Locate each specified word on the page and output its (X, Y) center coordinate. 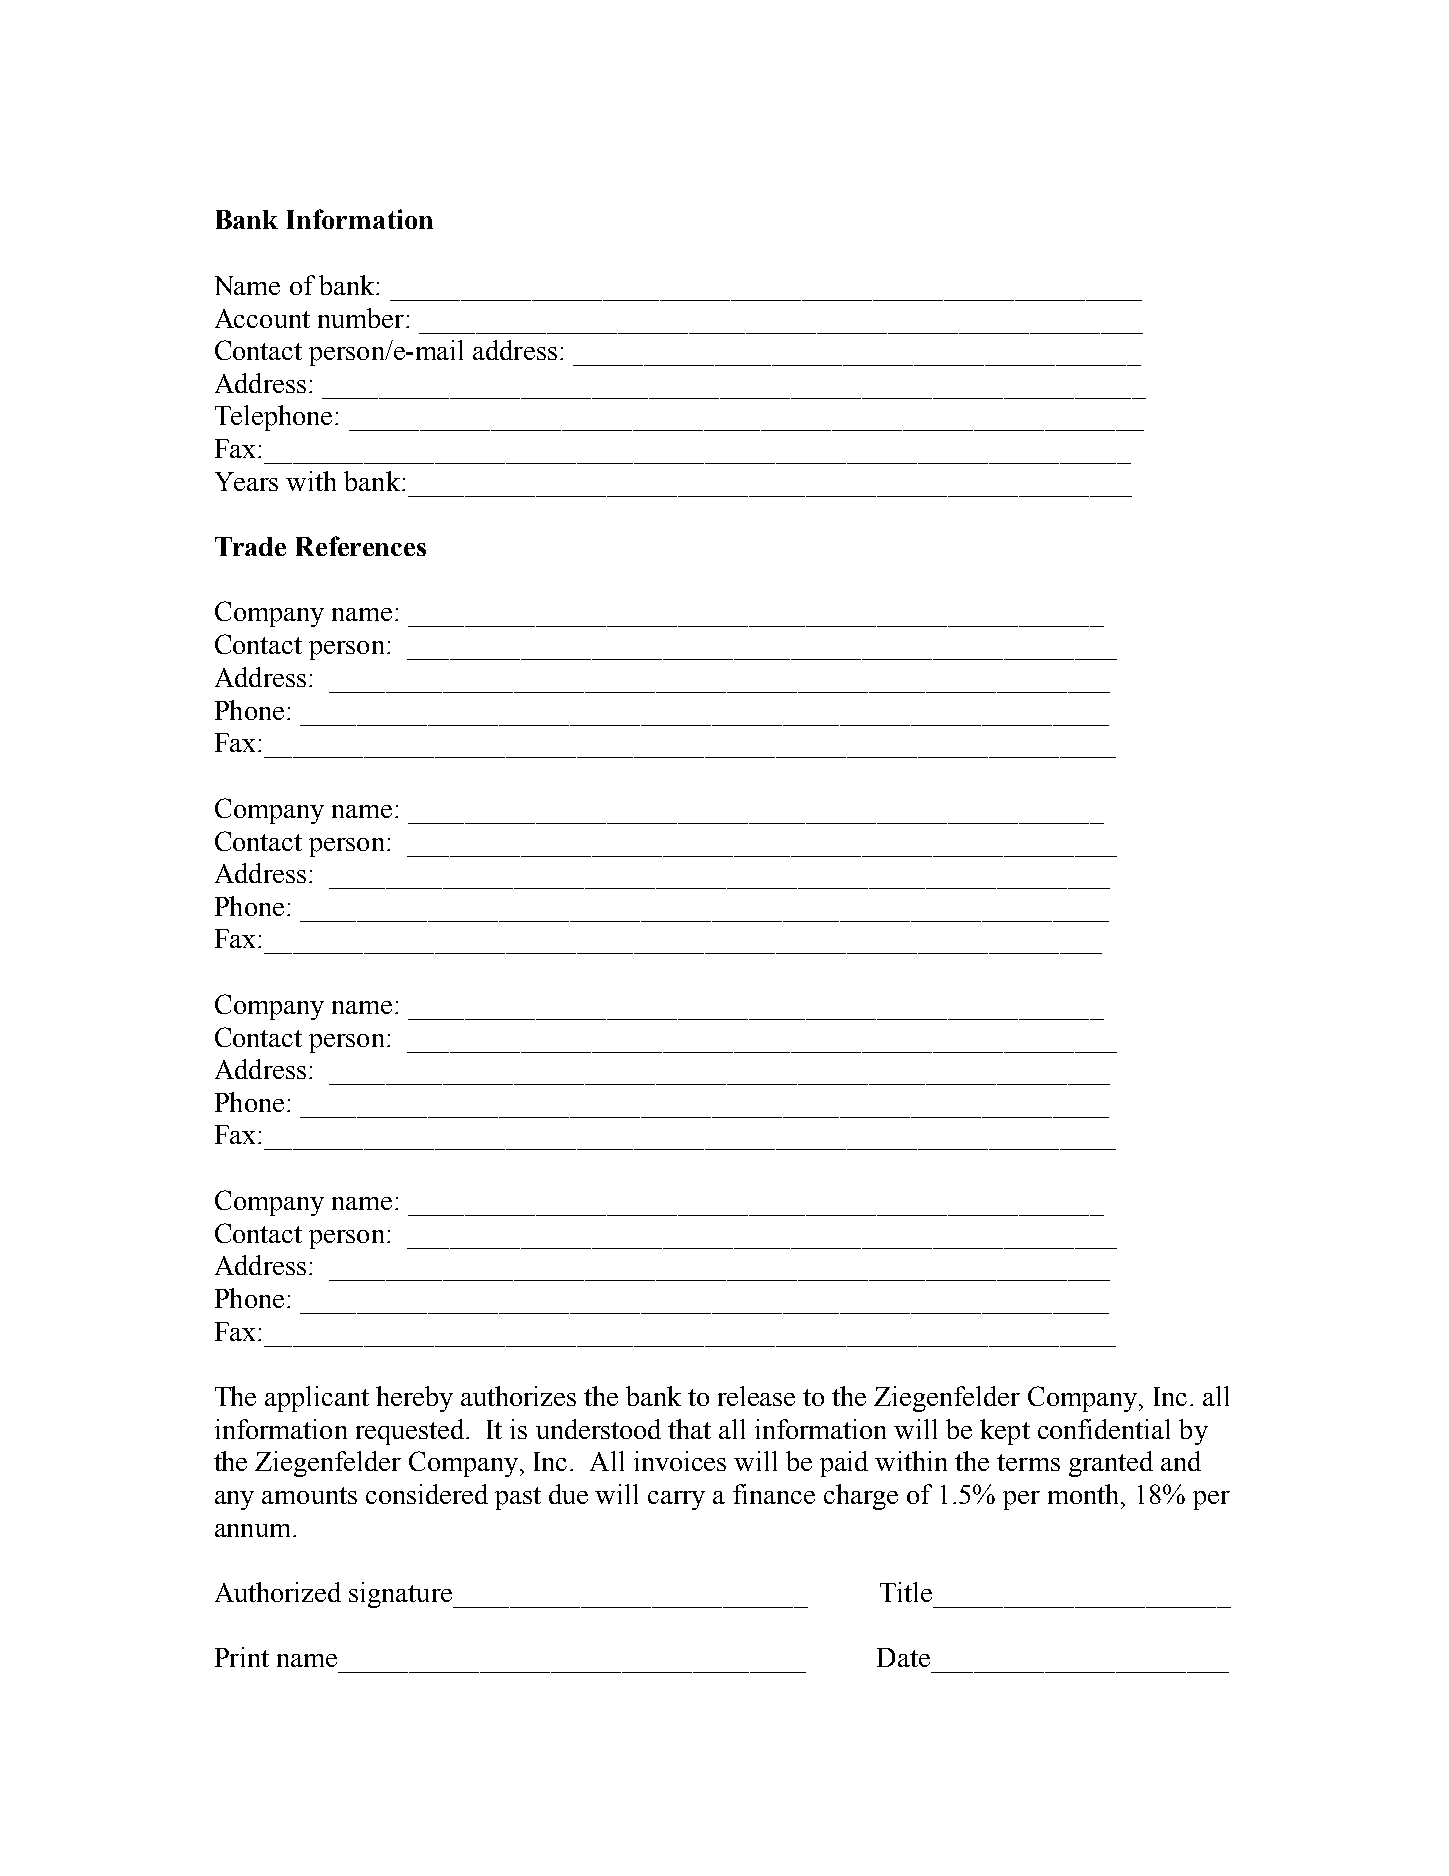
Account (262, 318)
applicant (317, 1399)
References (361, 546)
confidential (1104, 1429)
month (1085, 1494)
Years (246, 481)
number (361, 318)
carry (676, 1500)
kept (1005, 1432)
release (756, 1396)
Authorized (278, 1592)
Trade (250, 546)
